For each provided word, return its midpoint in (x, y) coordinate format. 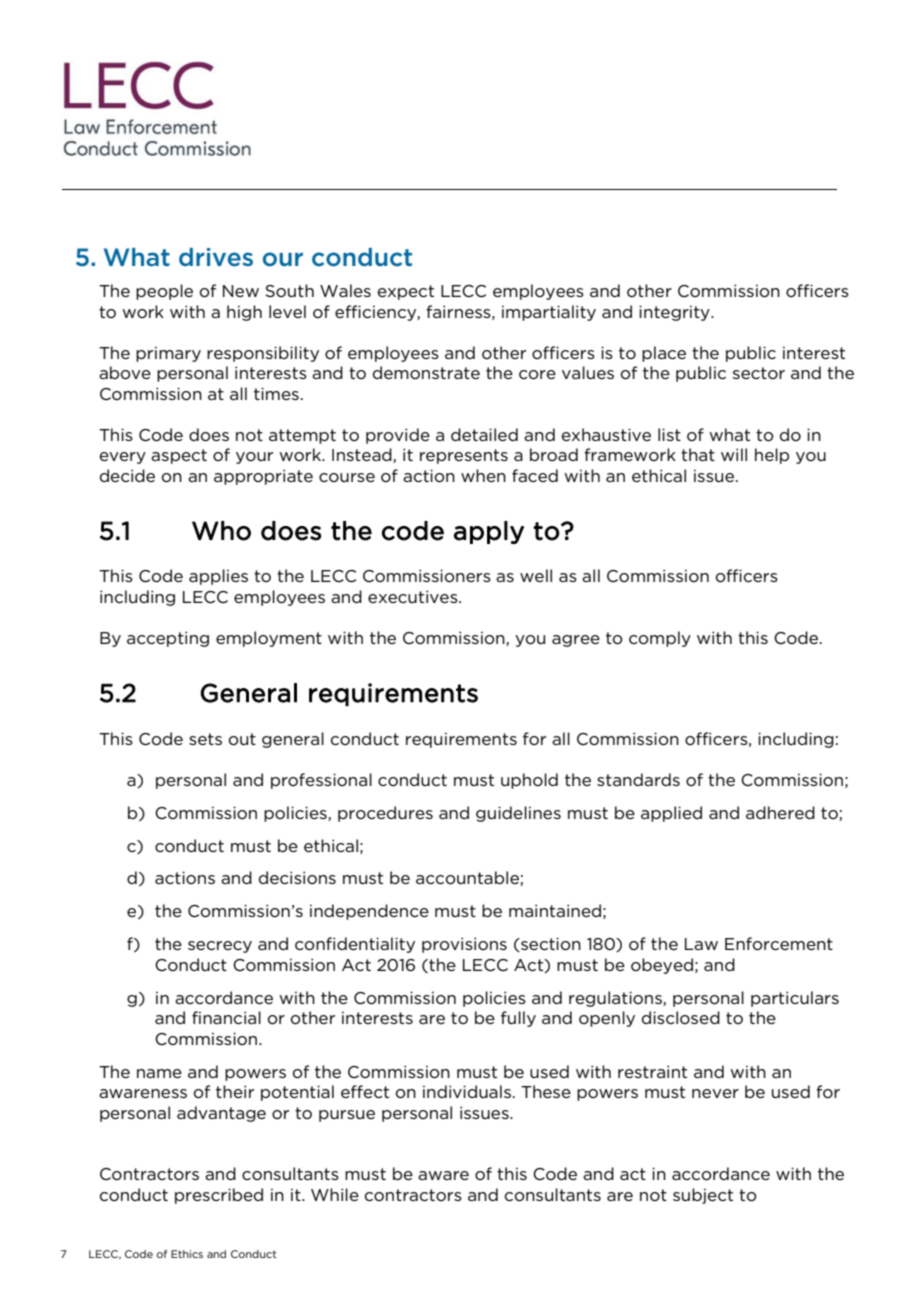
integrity (675, 313)
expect (406, 292)
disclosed (681, 1017)
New (241, 291)
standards (638, 779)
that (698, 454)
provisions (464, 945)
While (335, 1194)
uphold (529, 781)
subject (703, 1196)
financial (226, 1017)
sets (205, 739)
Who (221, 531)
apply (489, 532)
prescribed (219, 1196)
